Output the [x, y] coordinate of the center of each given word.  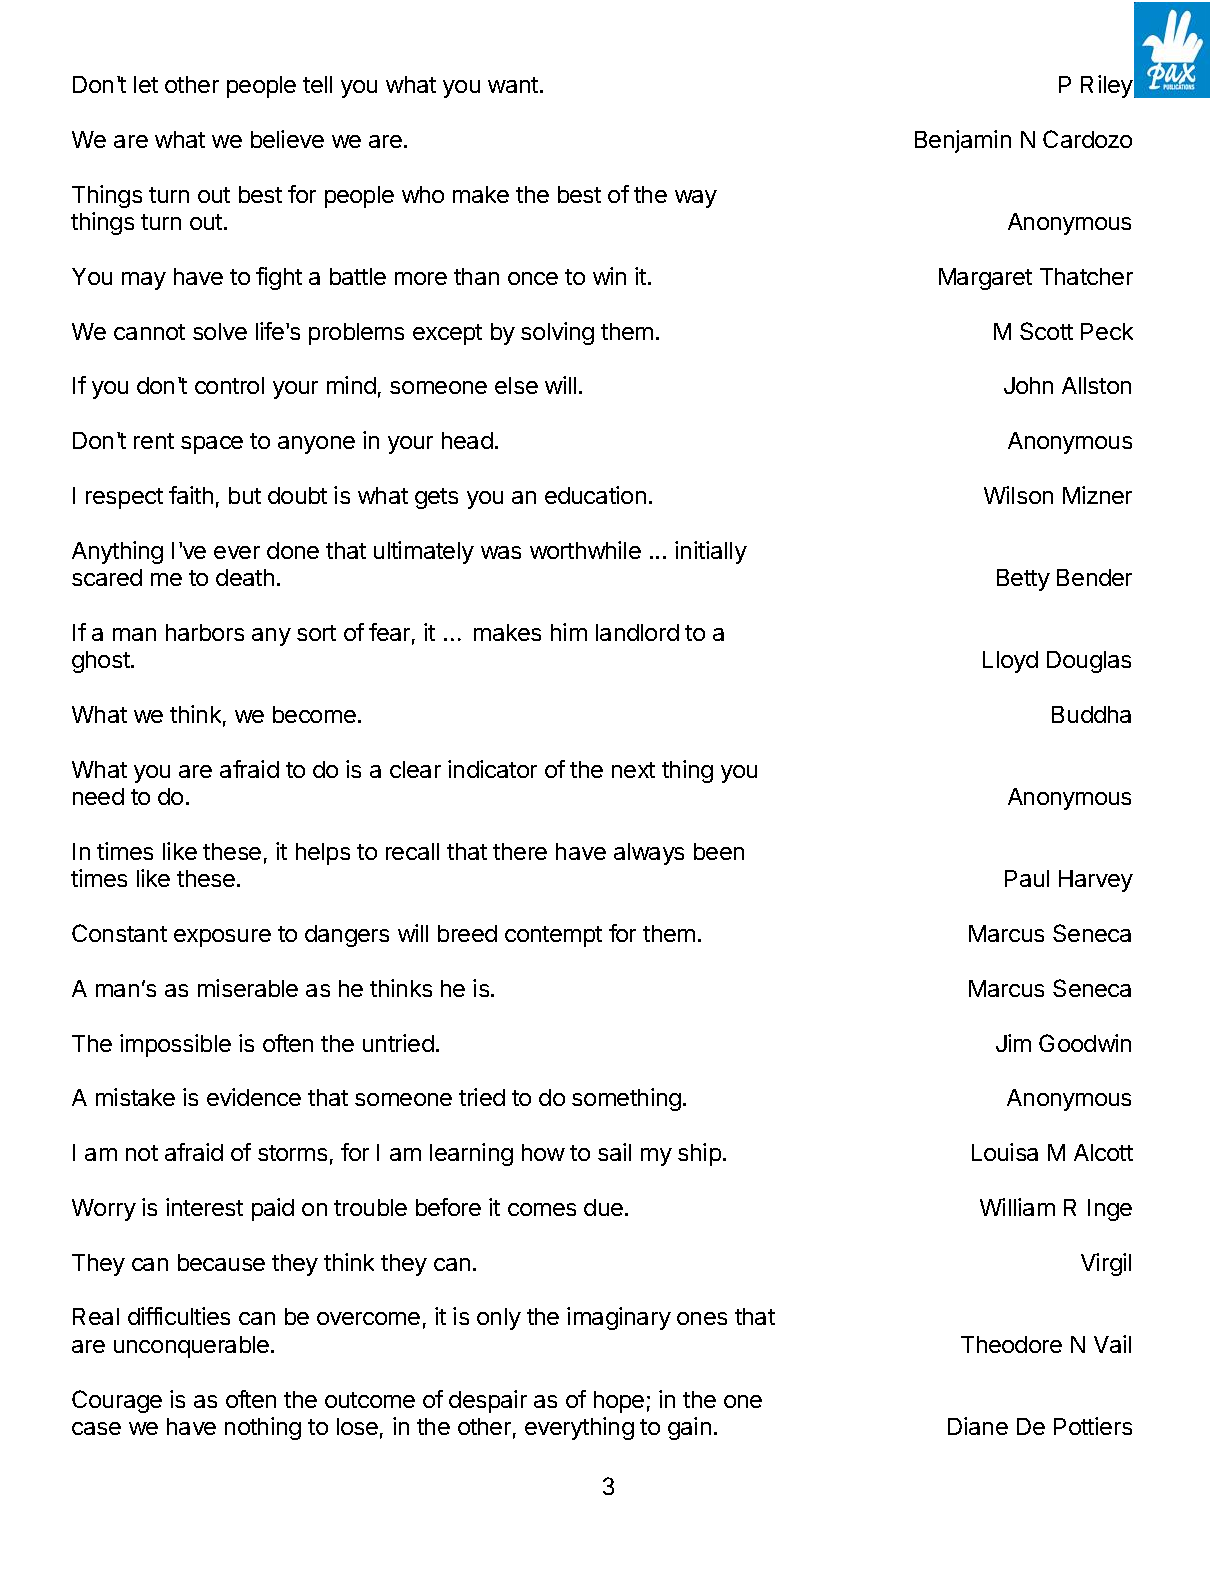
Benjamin [963, 141]
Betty [1023, 580]
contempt [553, 936]
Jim [1013, 1043]
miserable [248, 988]
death [245, 577]
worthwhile [585, 550]
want [513, 85]
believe [287, 139]
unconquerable [191, 1347]
